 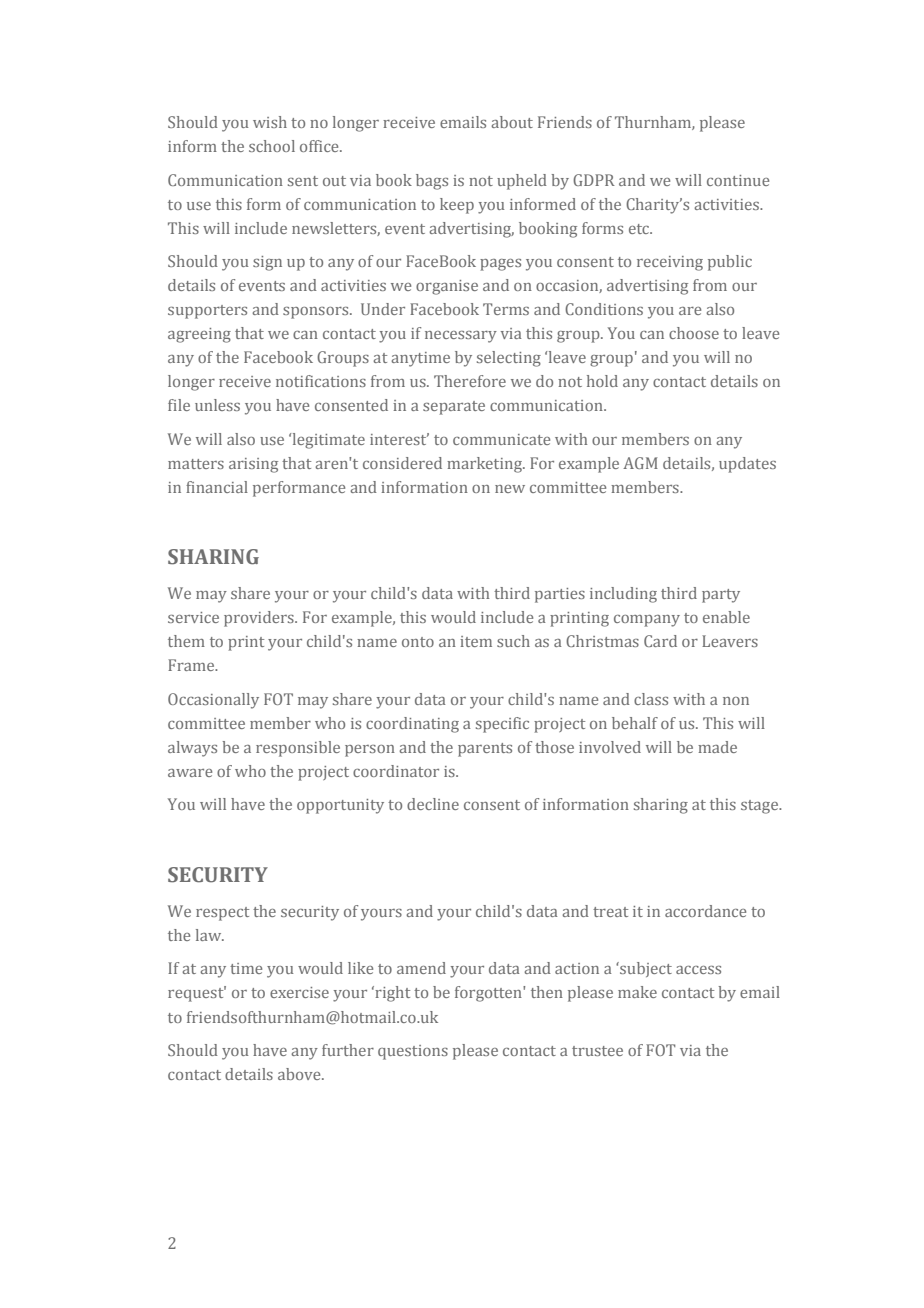 I want to click on continue, so click(x=738, y=180).
